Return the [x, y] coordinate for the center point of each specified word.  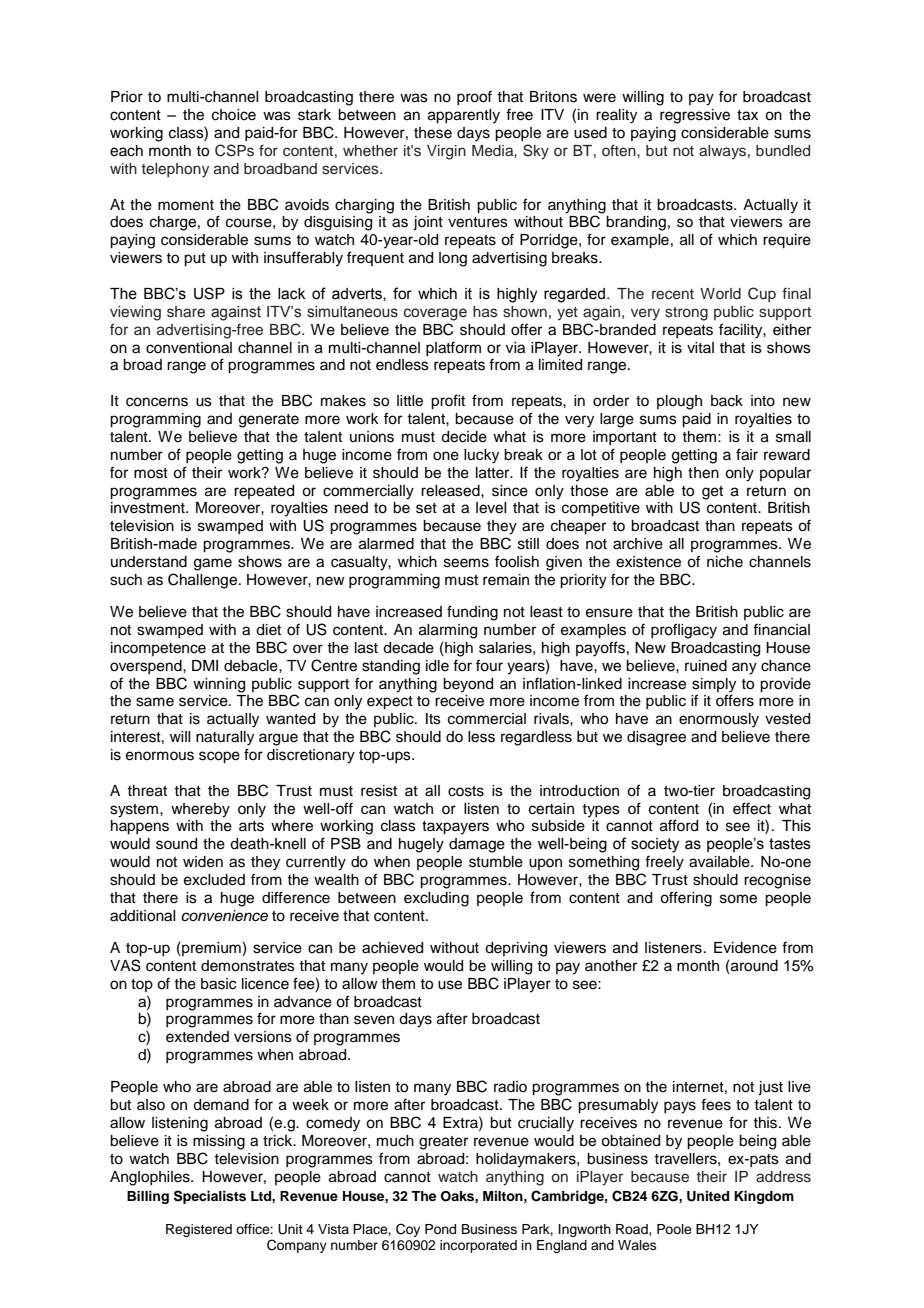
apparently [464, 116]
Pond [440, 1229]
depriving [516, 949]
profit [448, 402]
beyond [468, 685]
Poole [674, 1229]
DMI [205, 665]
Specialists [210, 1197]
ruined [706, 666]
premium [211, 948]
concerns [157, 402]
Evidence [745, 948]
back [727, 401]
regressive [695, 116]
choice [234, 115]
